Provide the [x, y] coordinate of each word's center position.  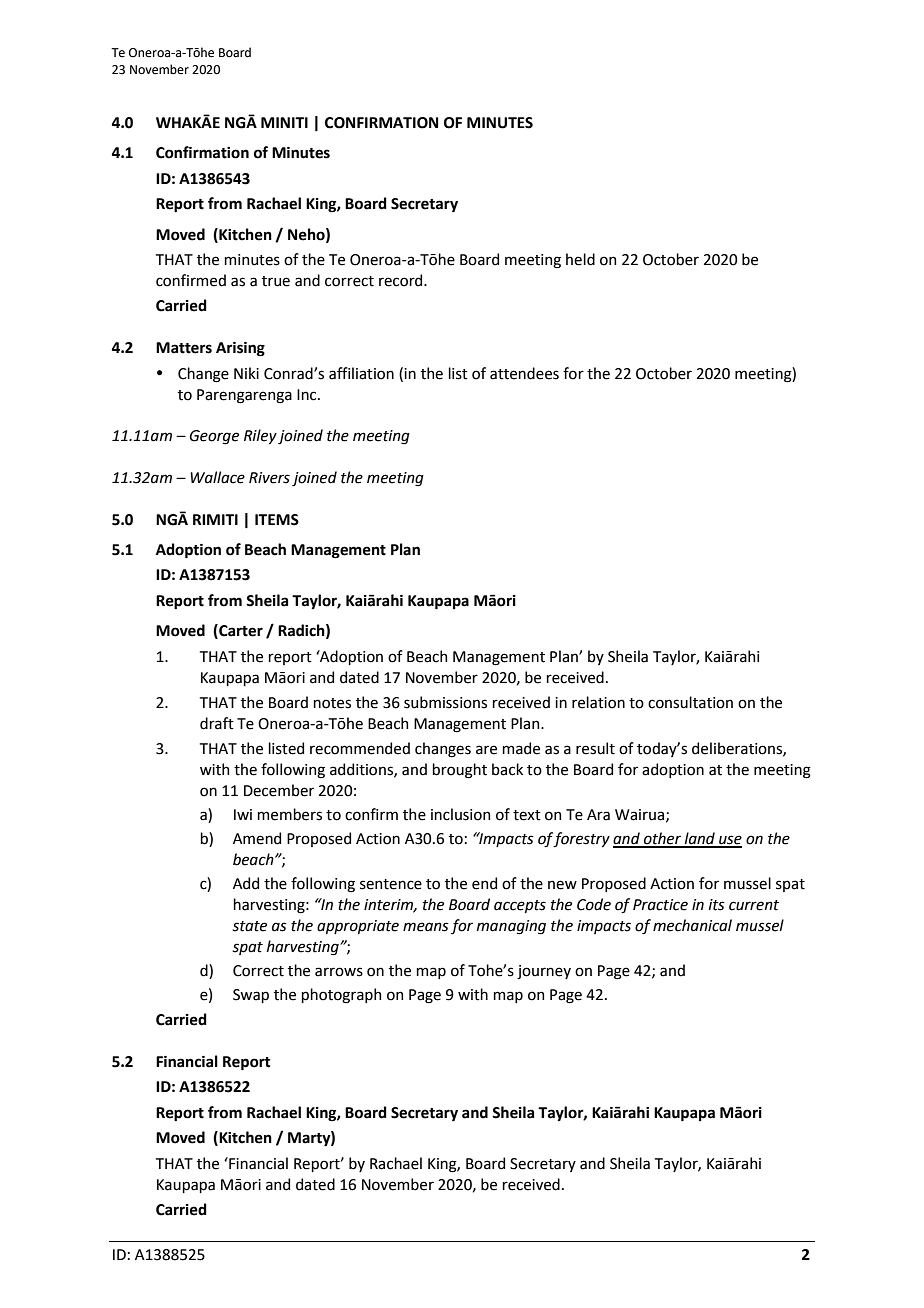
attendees [524, 373]
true [276, 281]
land [700, 839]
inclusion [460, 814]
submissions [445, 702]
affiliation [361, 373]
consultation [690, 702]
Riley [260, 436]
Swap [251, 996]
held [580, 259]
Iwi [243, 814]
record [402, 280]
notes [332, 703]
